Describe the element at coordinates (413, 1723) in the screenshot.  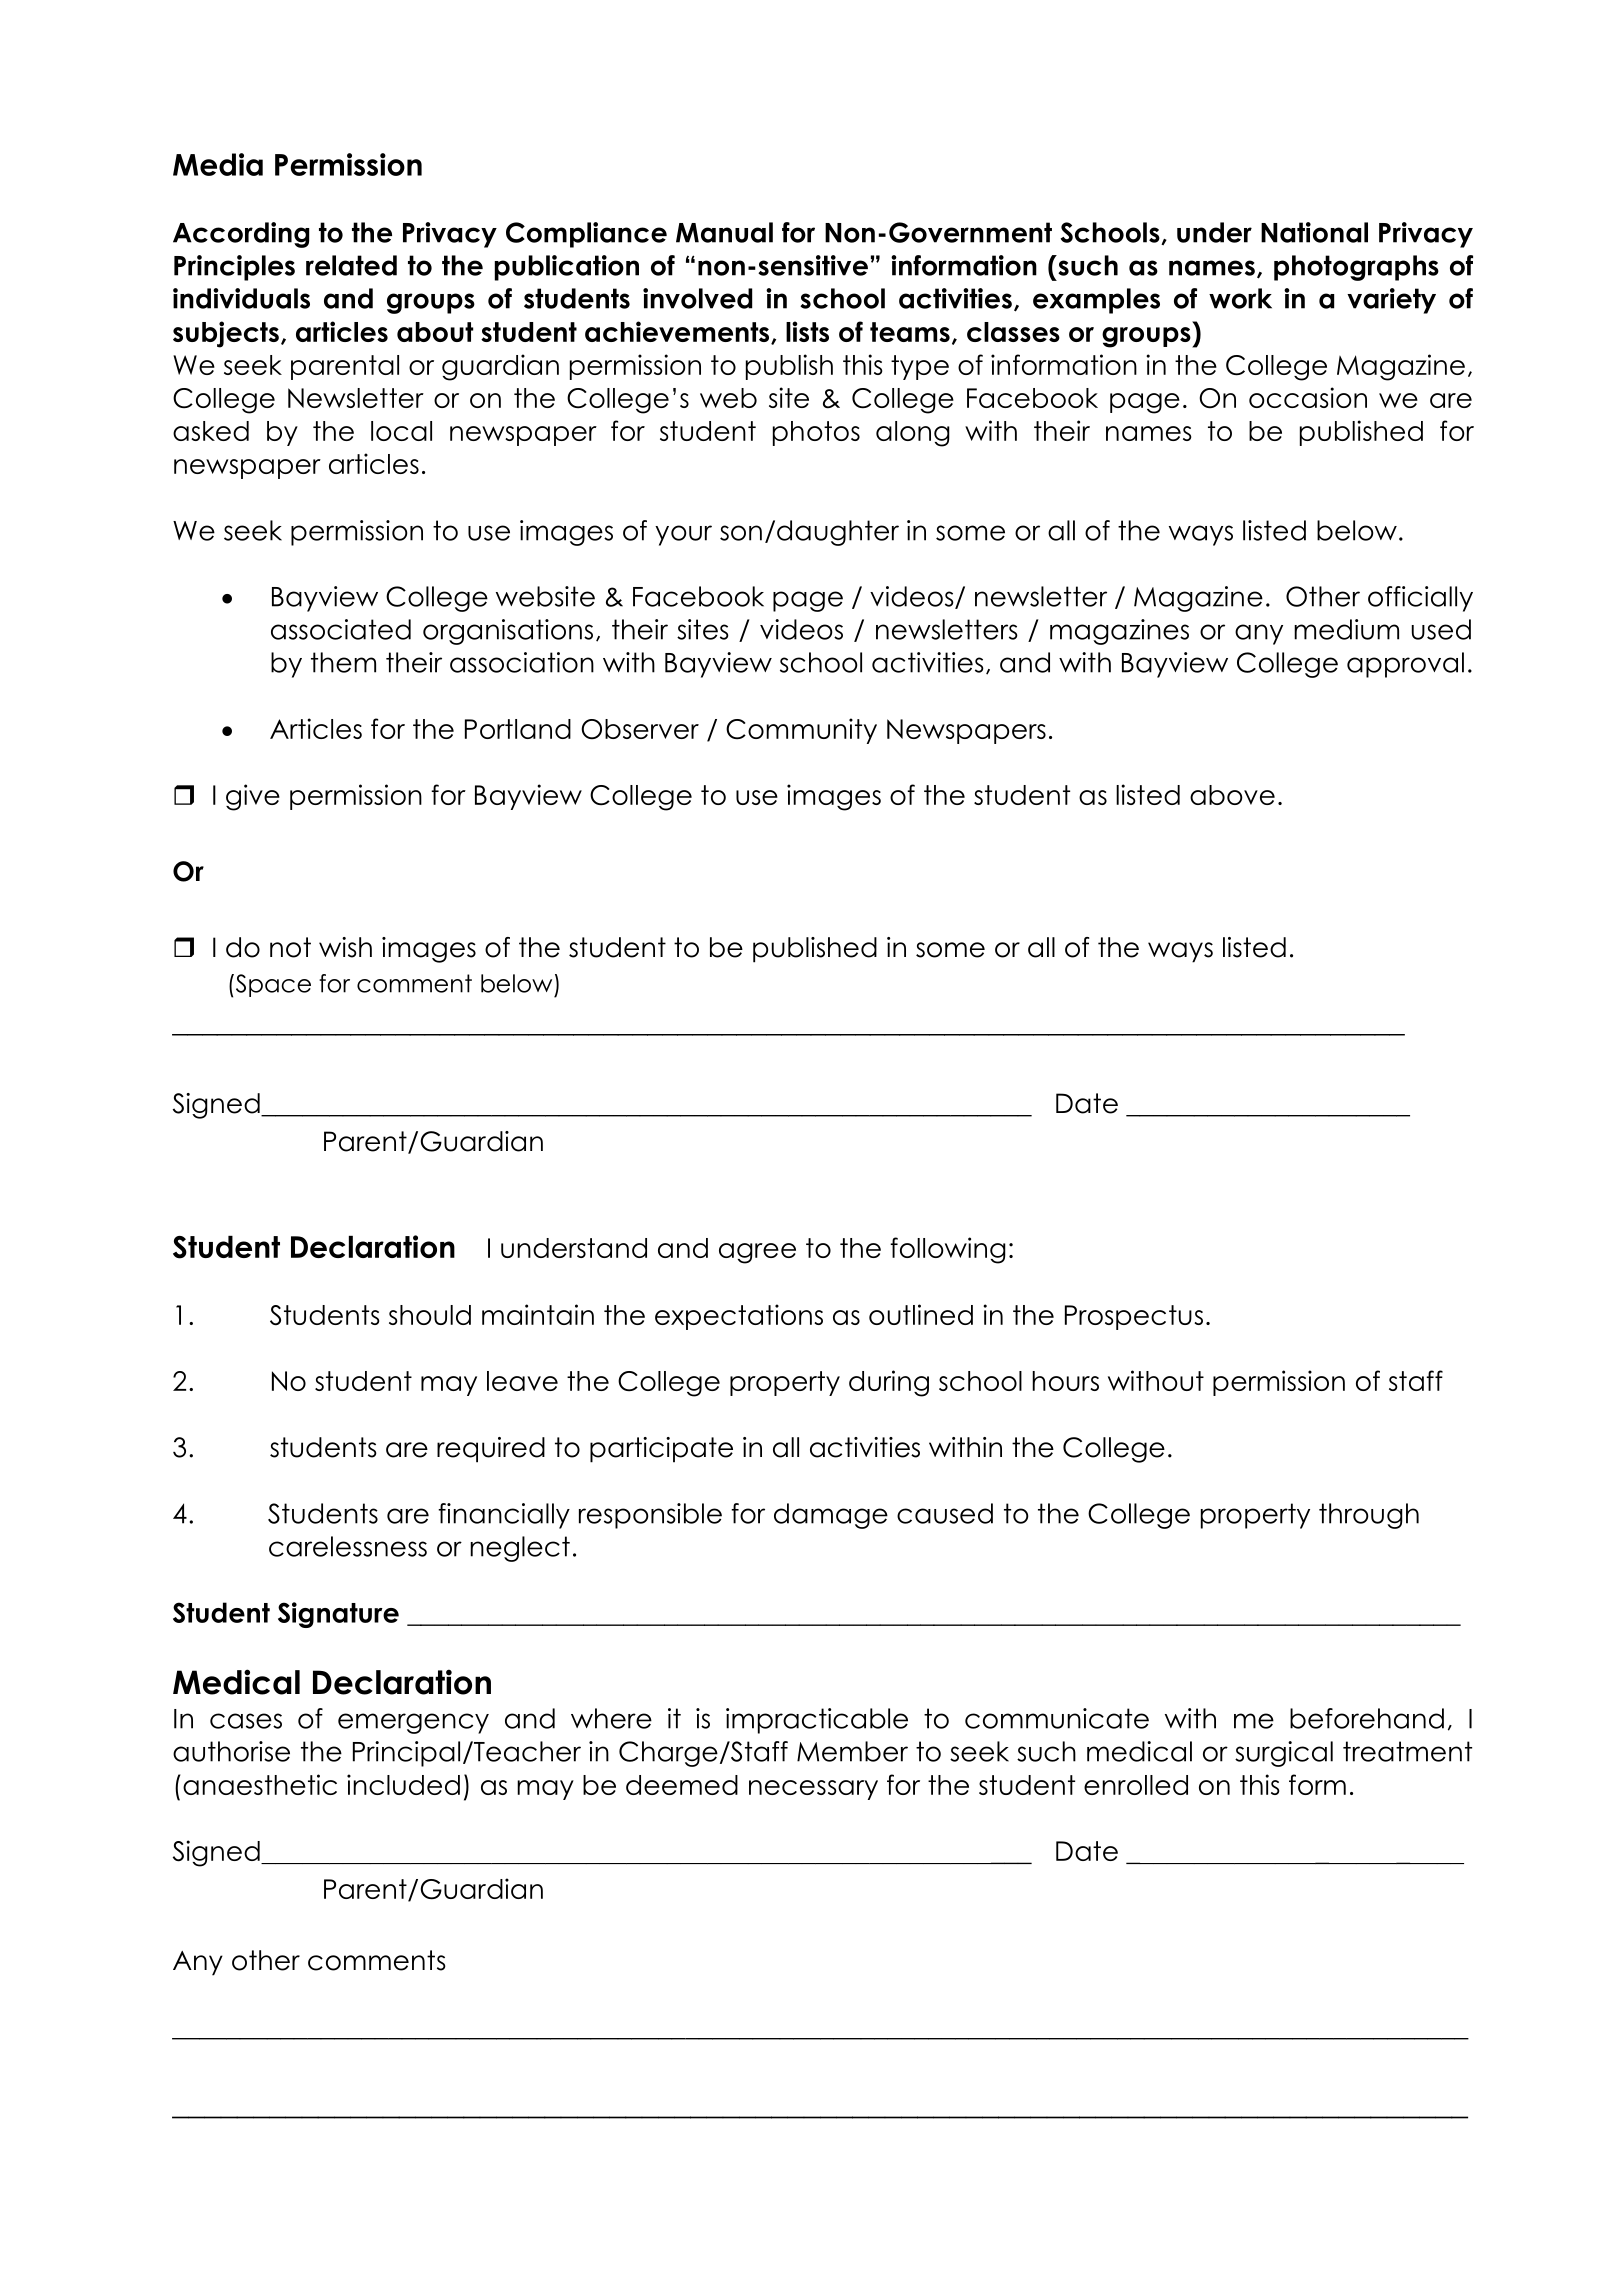
I see `emergency` at that location.
